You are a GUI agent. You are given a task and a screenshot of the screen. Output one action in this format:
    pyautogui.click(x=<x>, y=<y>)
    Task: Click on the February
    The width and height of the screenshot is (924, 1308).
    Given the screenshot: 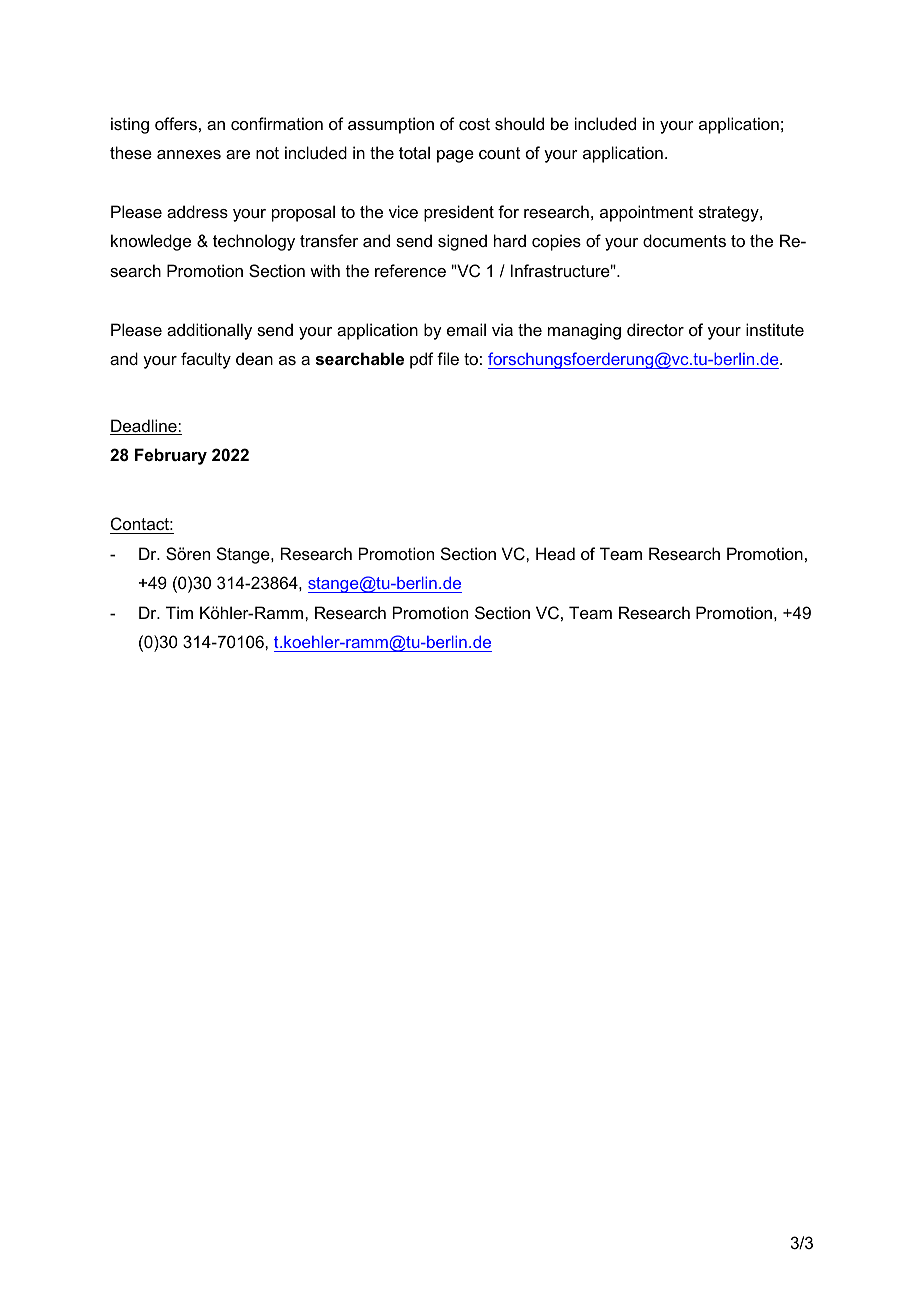 What is the action you would take?
    pyautogui.click(x=171, y=456)
